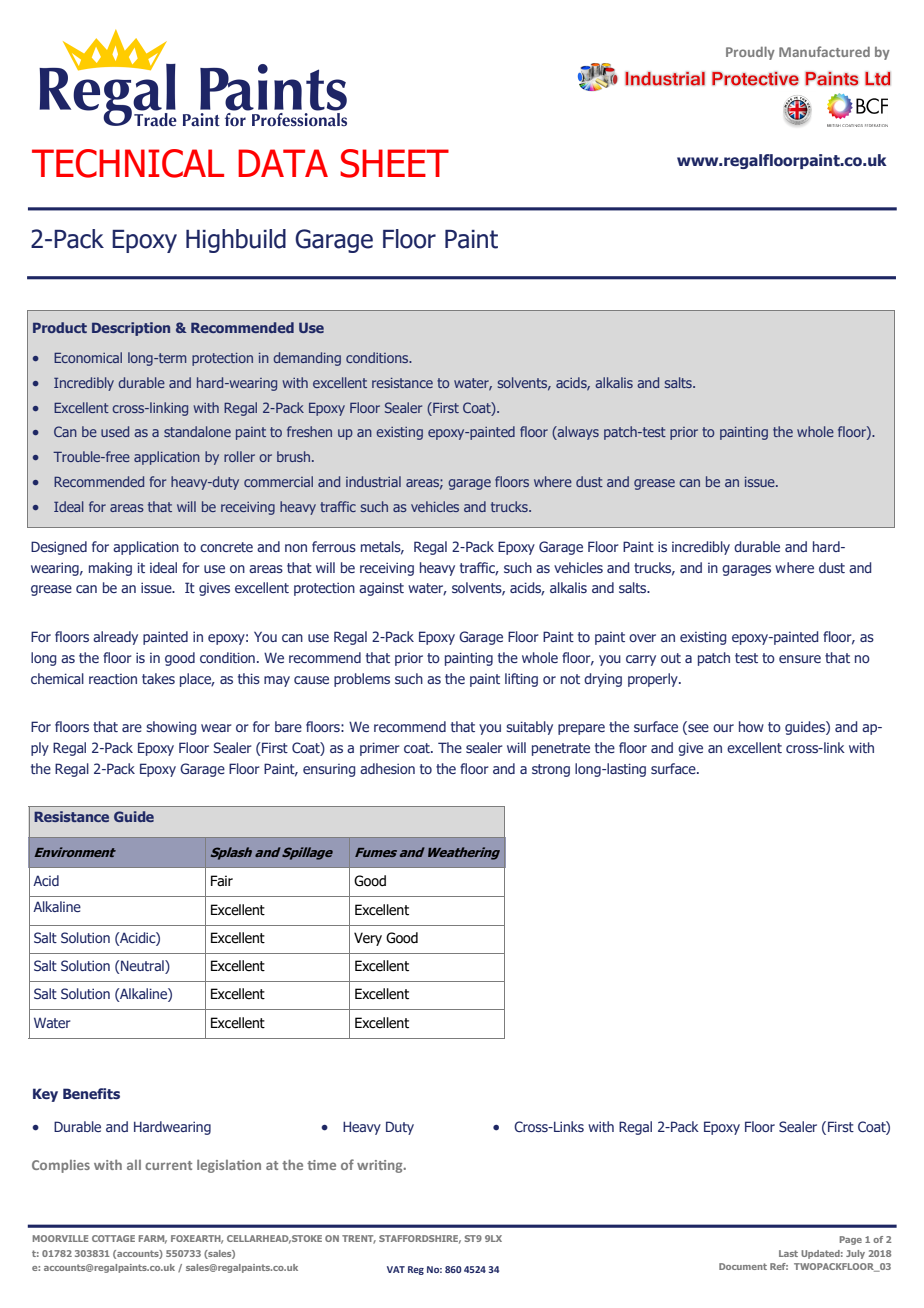  I want to click on Proudly, so click(750, 53).
